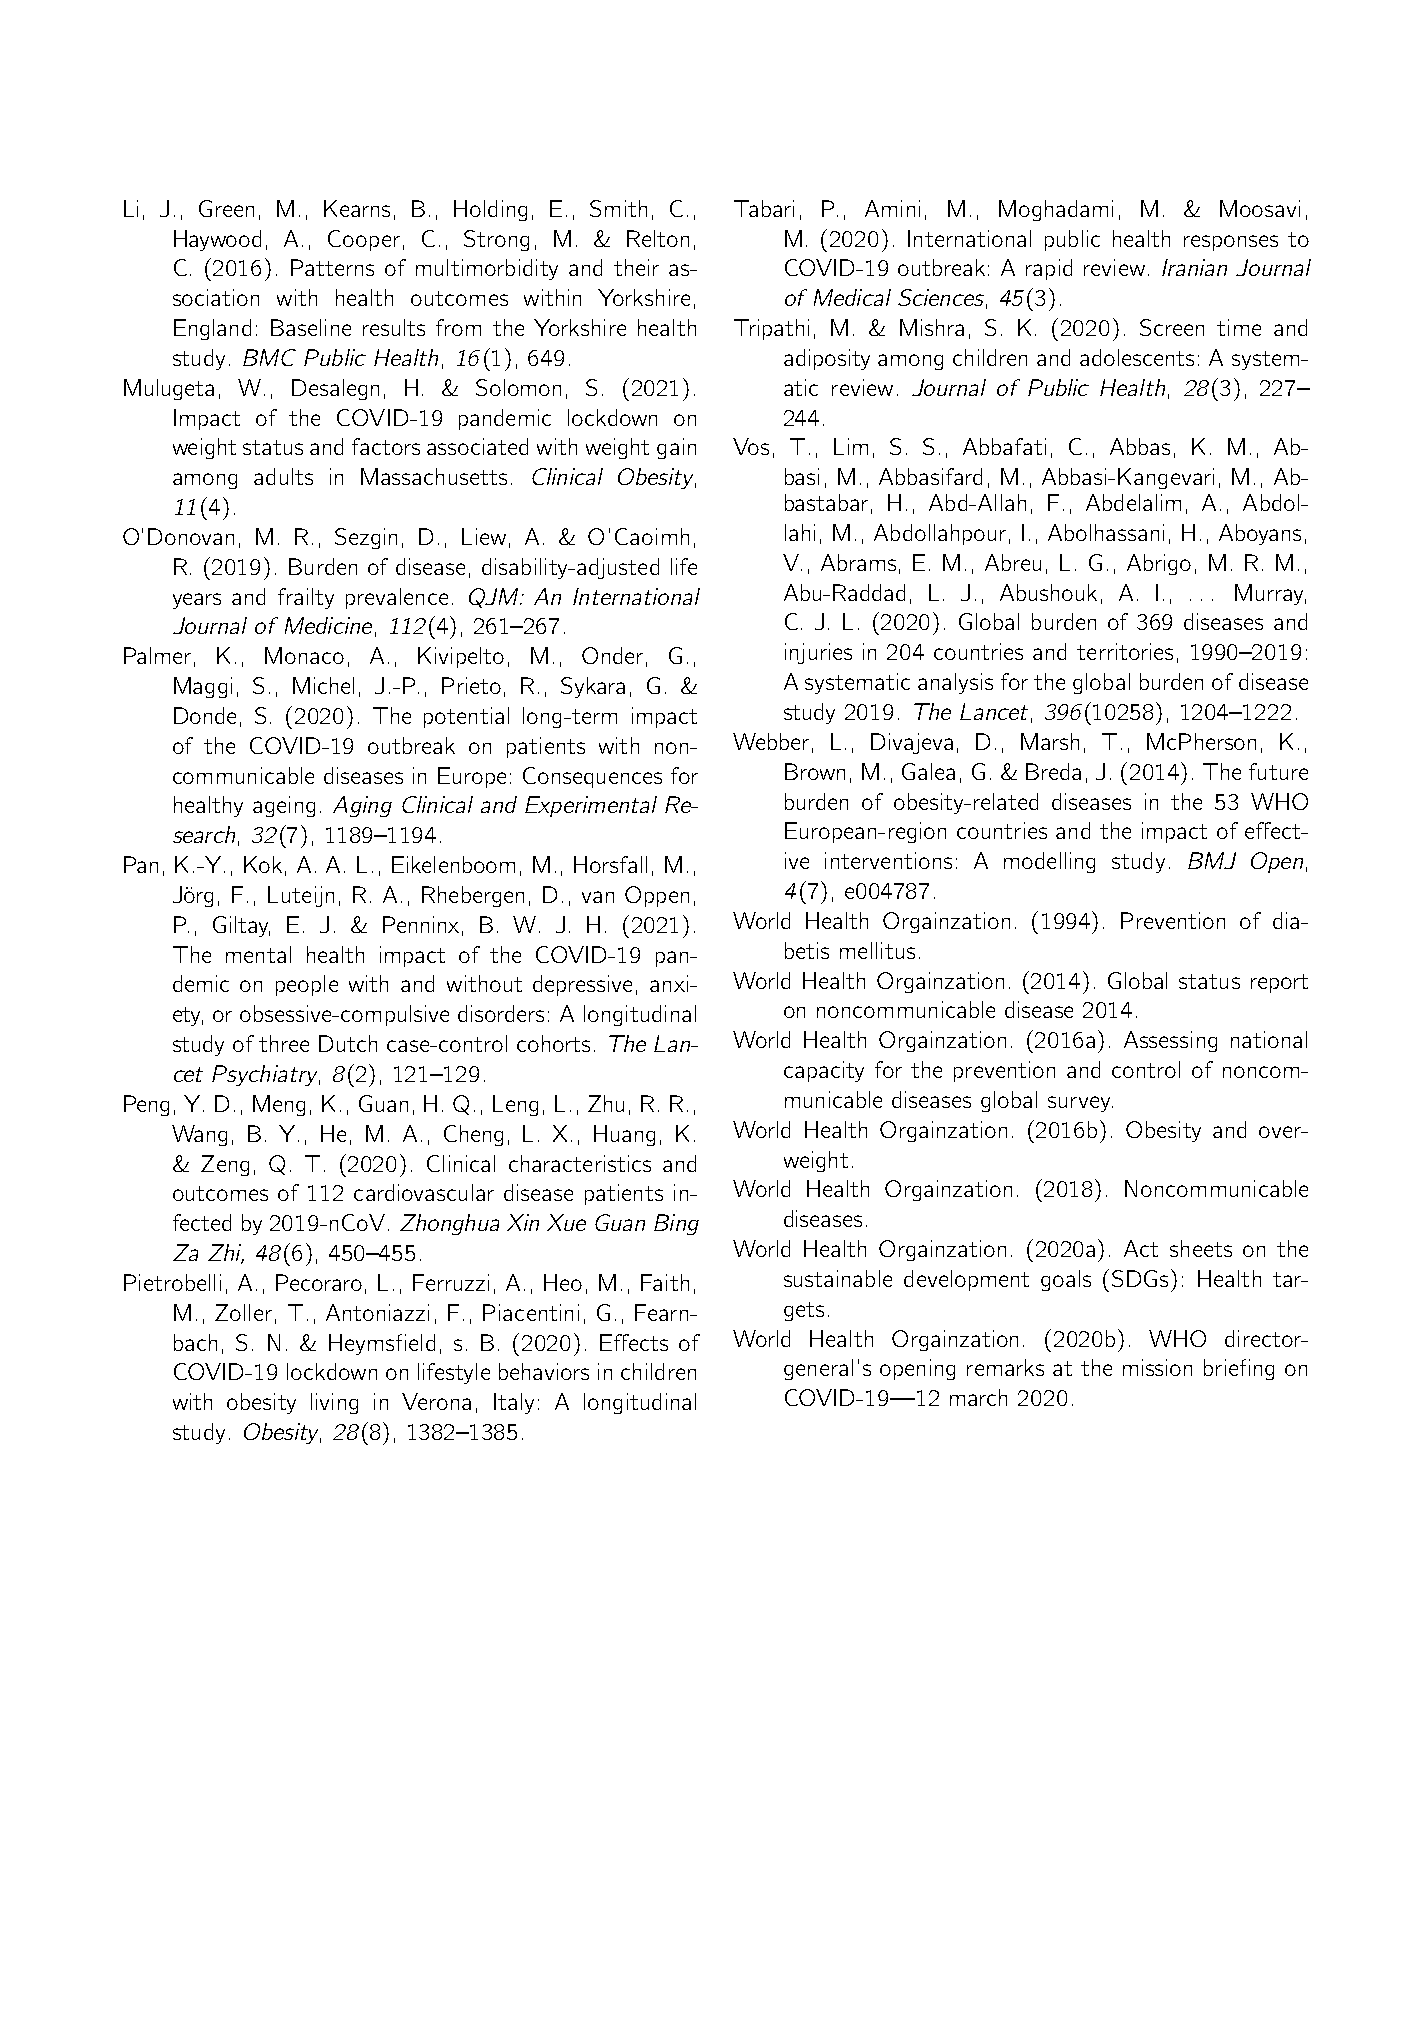  Describe the element at coordinates (1194, 267) in the screenshot. I see `Iranian` at that location.
